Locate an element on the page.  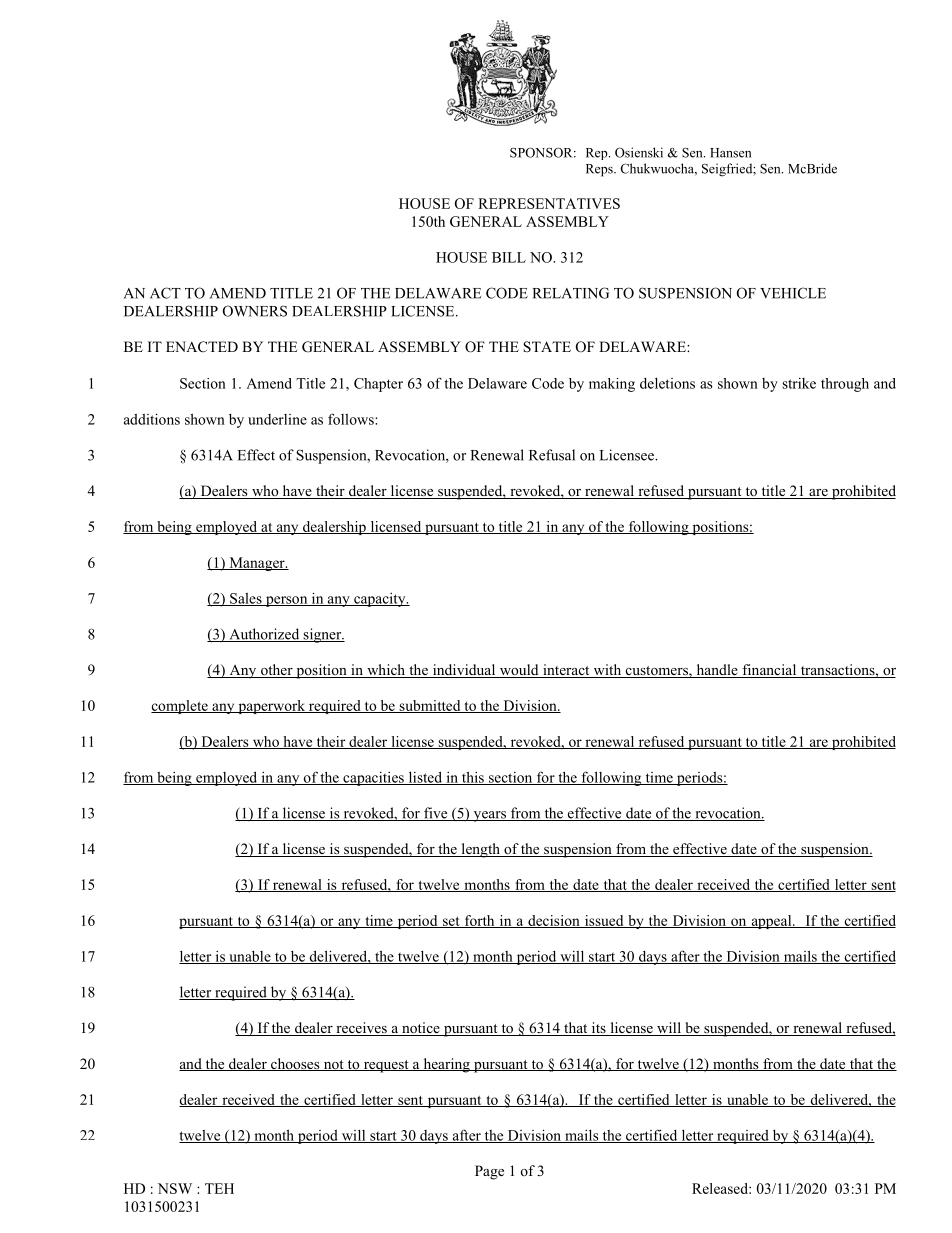
TEH is located at coordinates (219, 1188).
